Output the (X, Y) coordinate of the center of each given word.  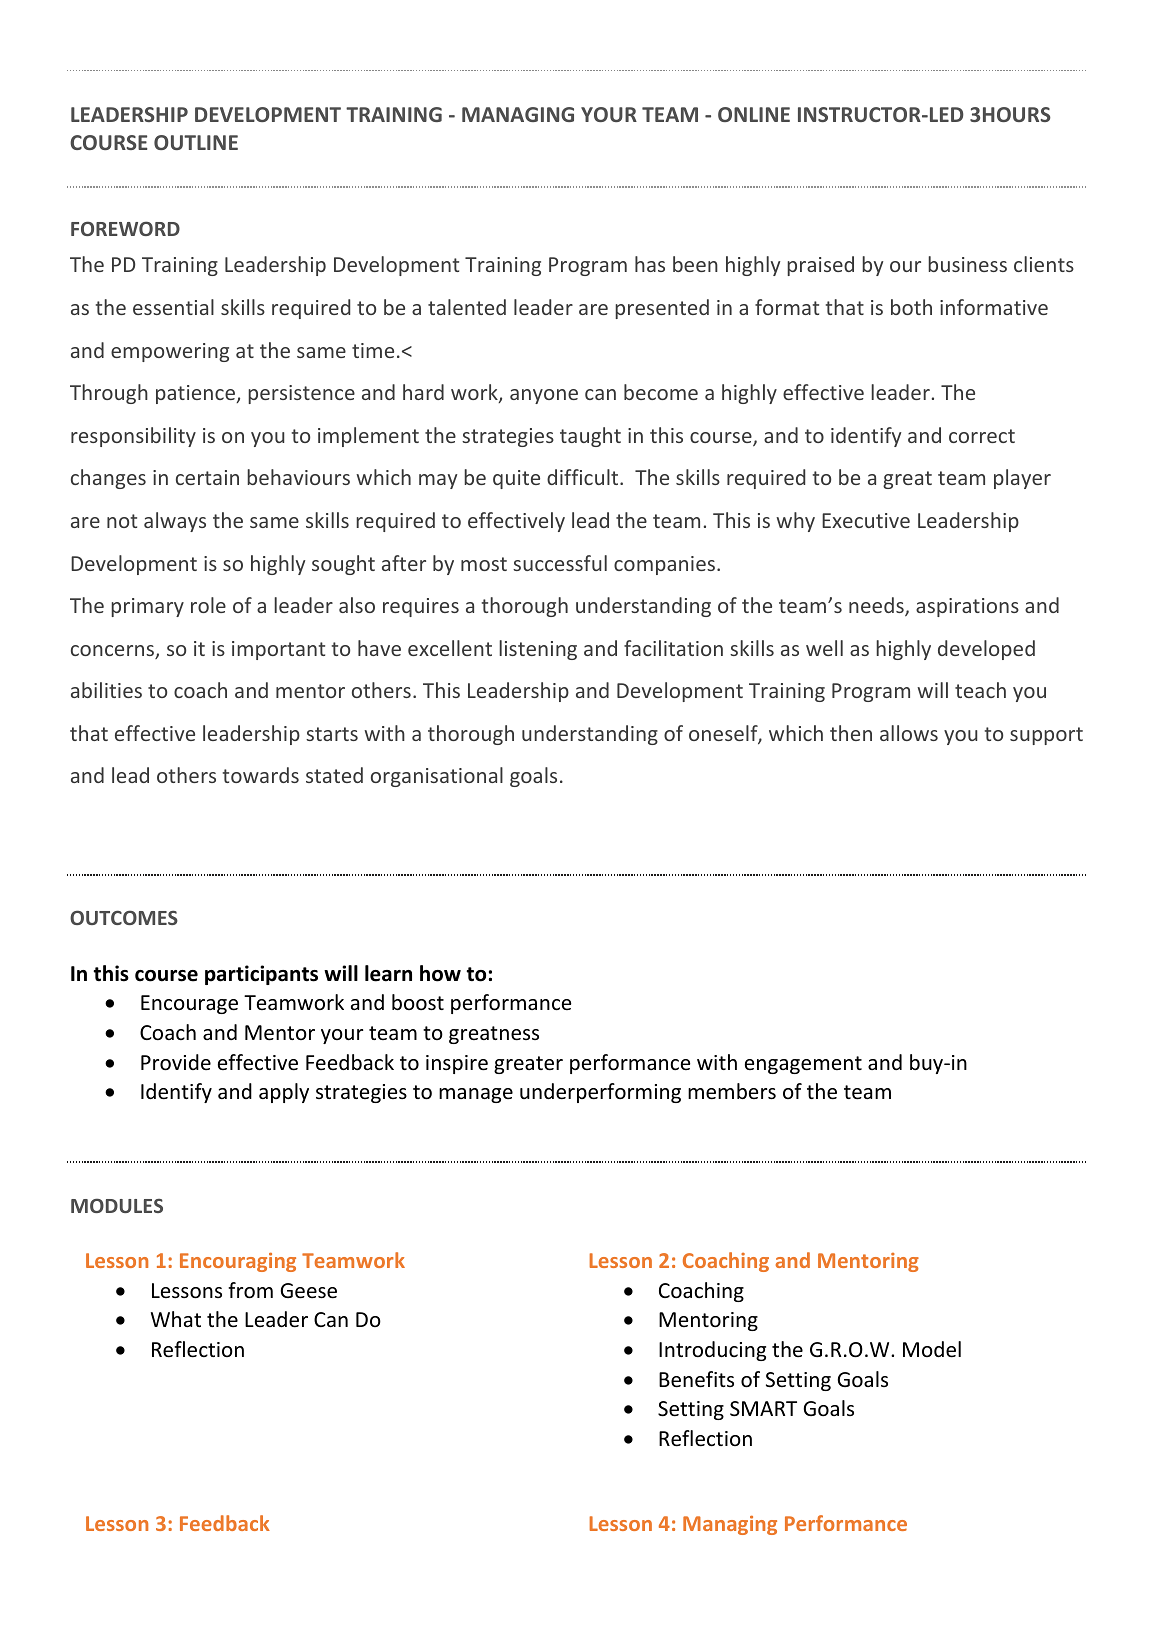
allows (909, 733)
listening (538, 650)
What (176, 1319)
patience (196, 394)
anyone (544, 396)
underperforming (600, 1093)
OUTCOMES (124, 917)
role (208, 605)
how (440, 973)
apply (284, 1093)
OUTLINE (196, 142)
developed (986, 650)
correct (982, 436)
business (967, 264)
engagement (803, 1065)
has (650, 264)
